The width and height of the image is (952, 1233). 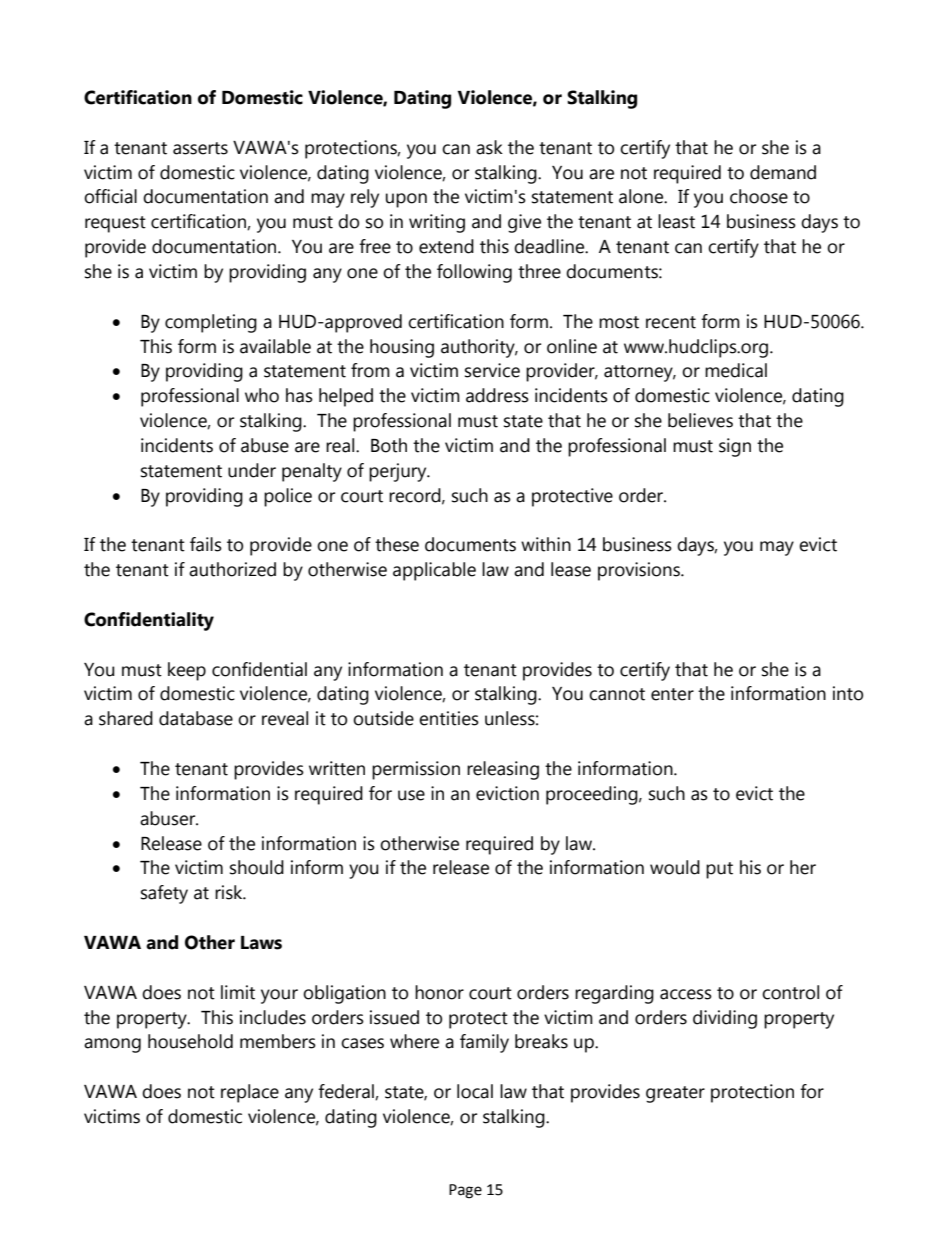 What do you see at coordinates (250, 1093) in the image?
I see `replace` at bounding box center [250, 1093].
